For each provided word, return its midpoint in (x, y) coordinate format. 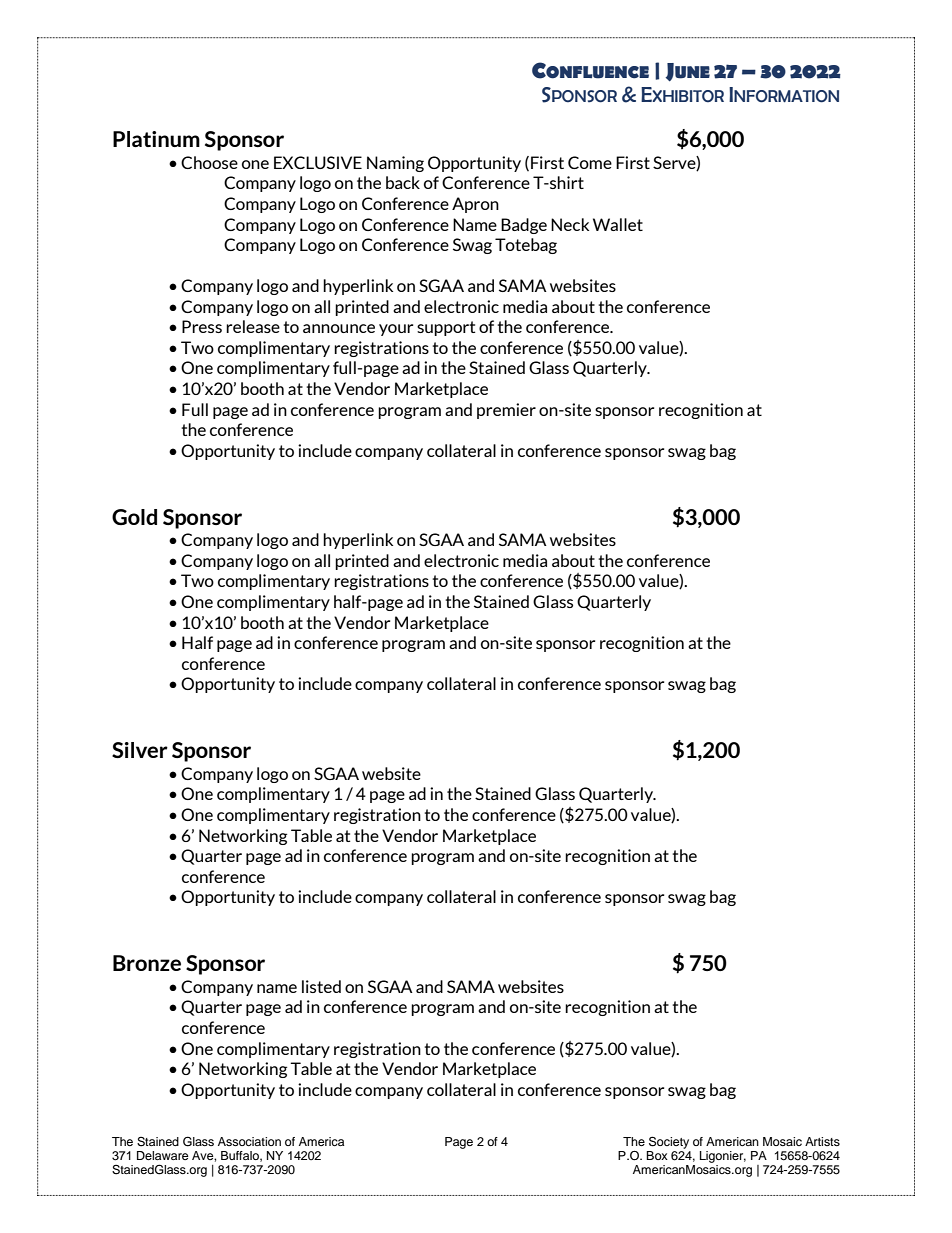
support (446, 328)
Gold (134, 517)
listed (321, 986)
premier (506, 411)
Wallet (618, 224)
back (403, 182)
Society (669, 1142)
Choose (209, 162)
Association (249, 1141)
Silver (140, 750)
